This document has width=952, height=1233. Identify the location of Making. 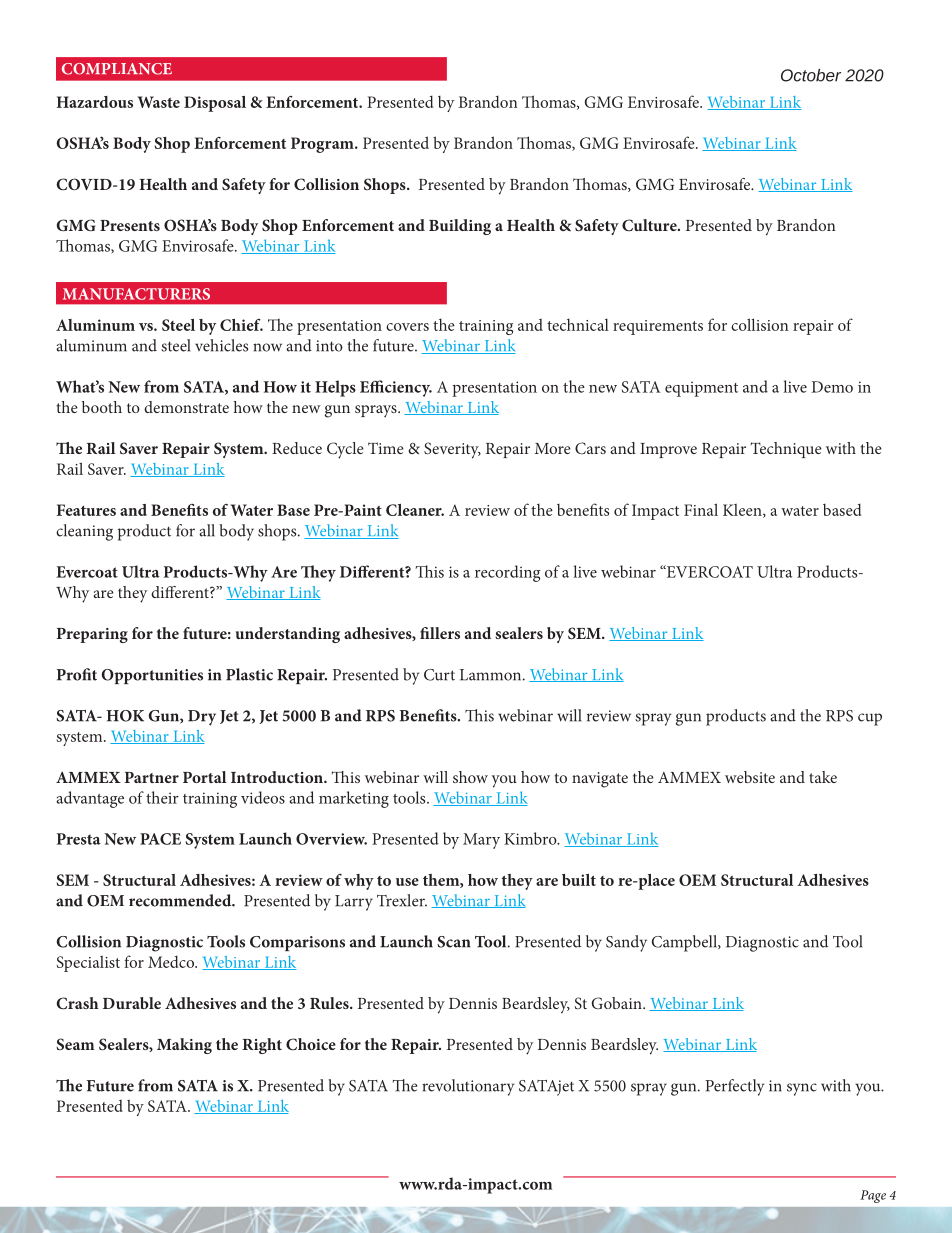
(184, 1046).
